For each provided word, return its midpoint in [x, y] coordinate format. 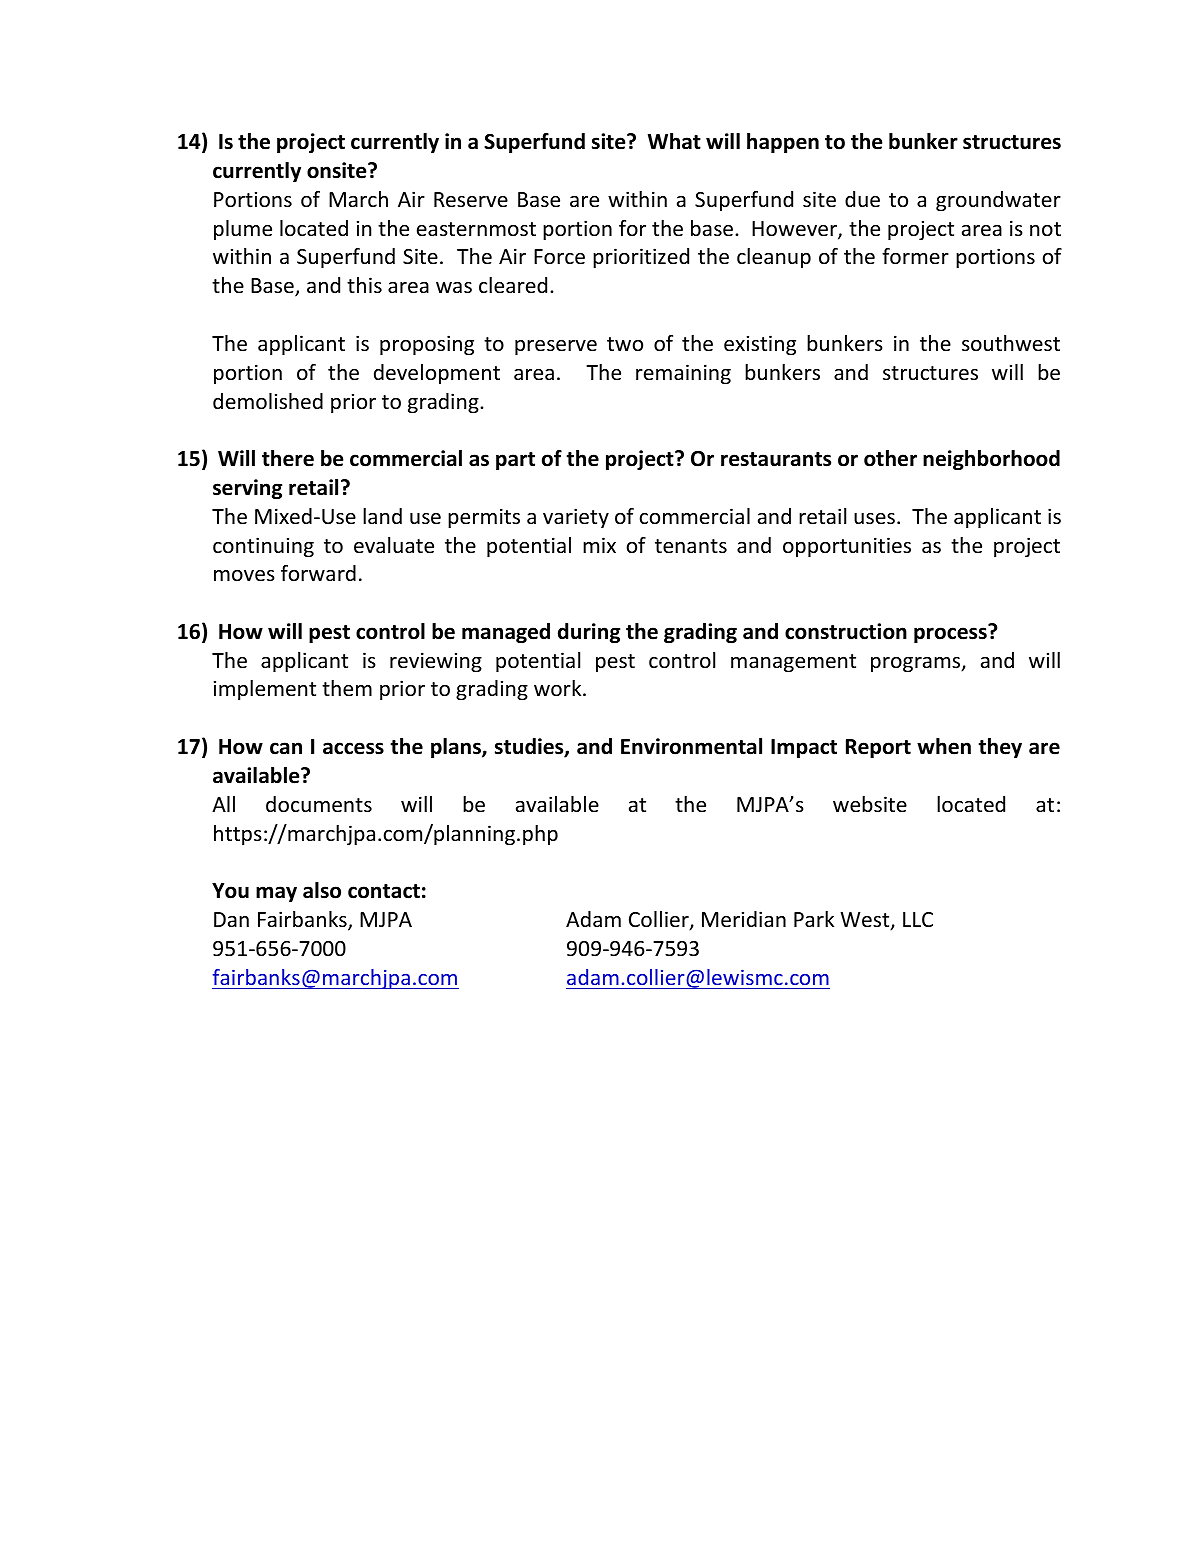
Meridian [744, 919]
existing [760, 345]
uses [874, 519]
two [625, 344]
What [674, 141]
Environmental [691, 746]
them [347, 688]
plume [243, 230]
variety [576, 518]
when [944, 746]
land [382, 516]
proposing [427, 345]
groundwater [998, 201]
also [322, 890]
